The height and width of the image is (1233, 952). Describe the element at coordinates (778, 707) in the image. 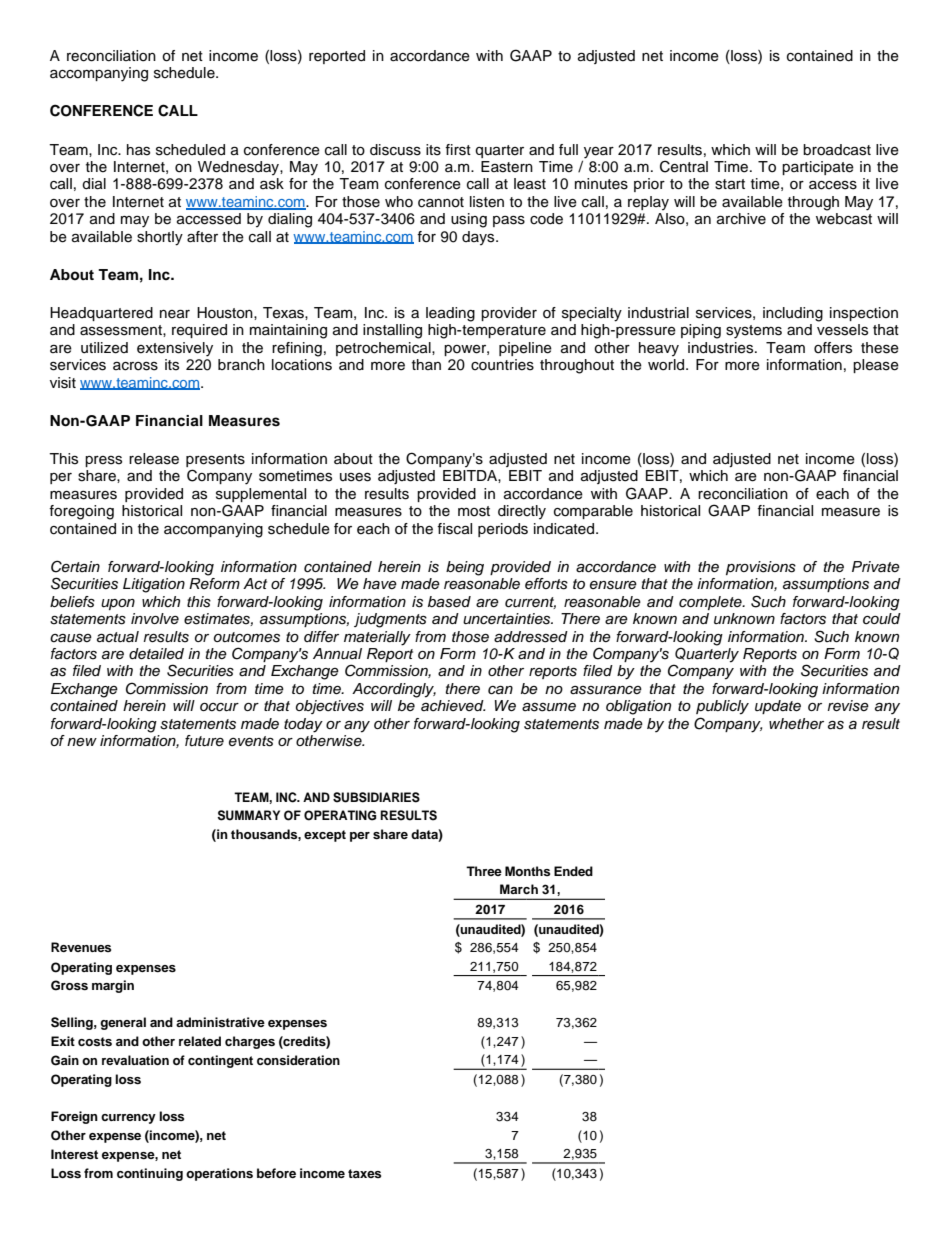

I see `update` at that location.
